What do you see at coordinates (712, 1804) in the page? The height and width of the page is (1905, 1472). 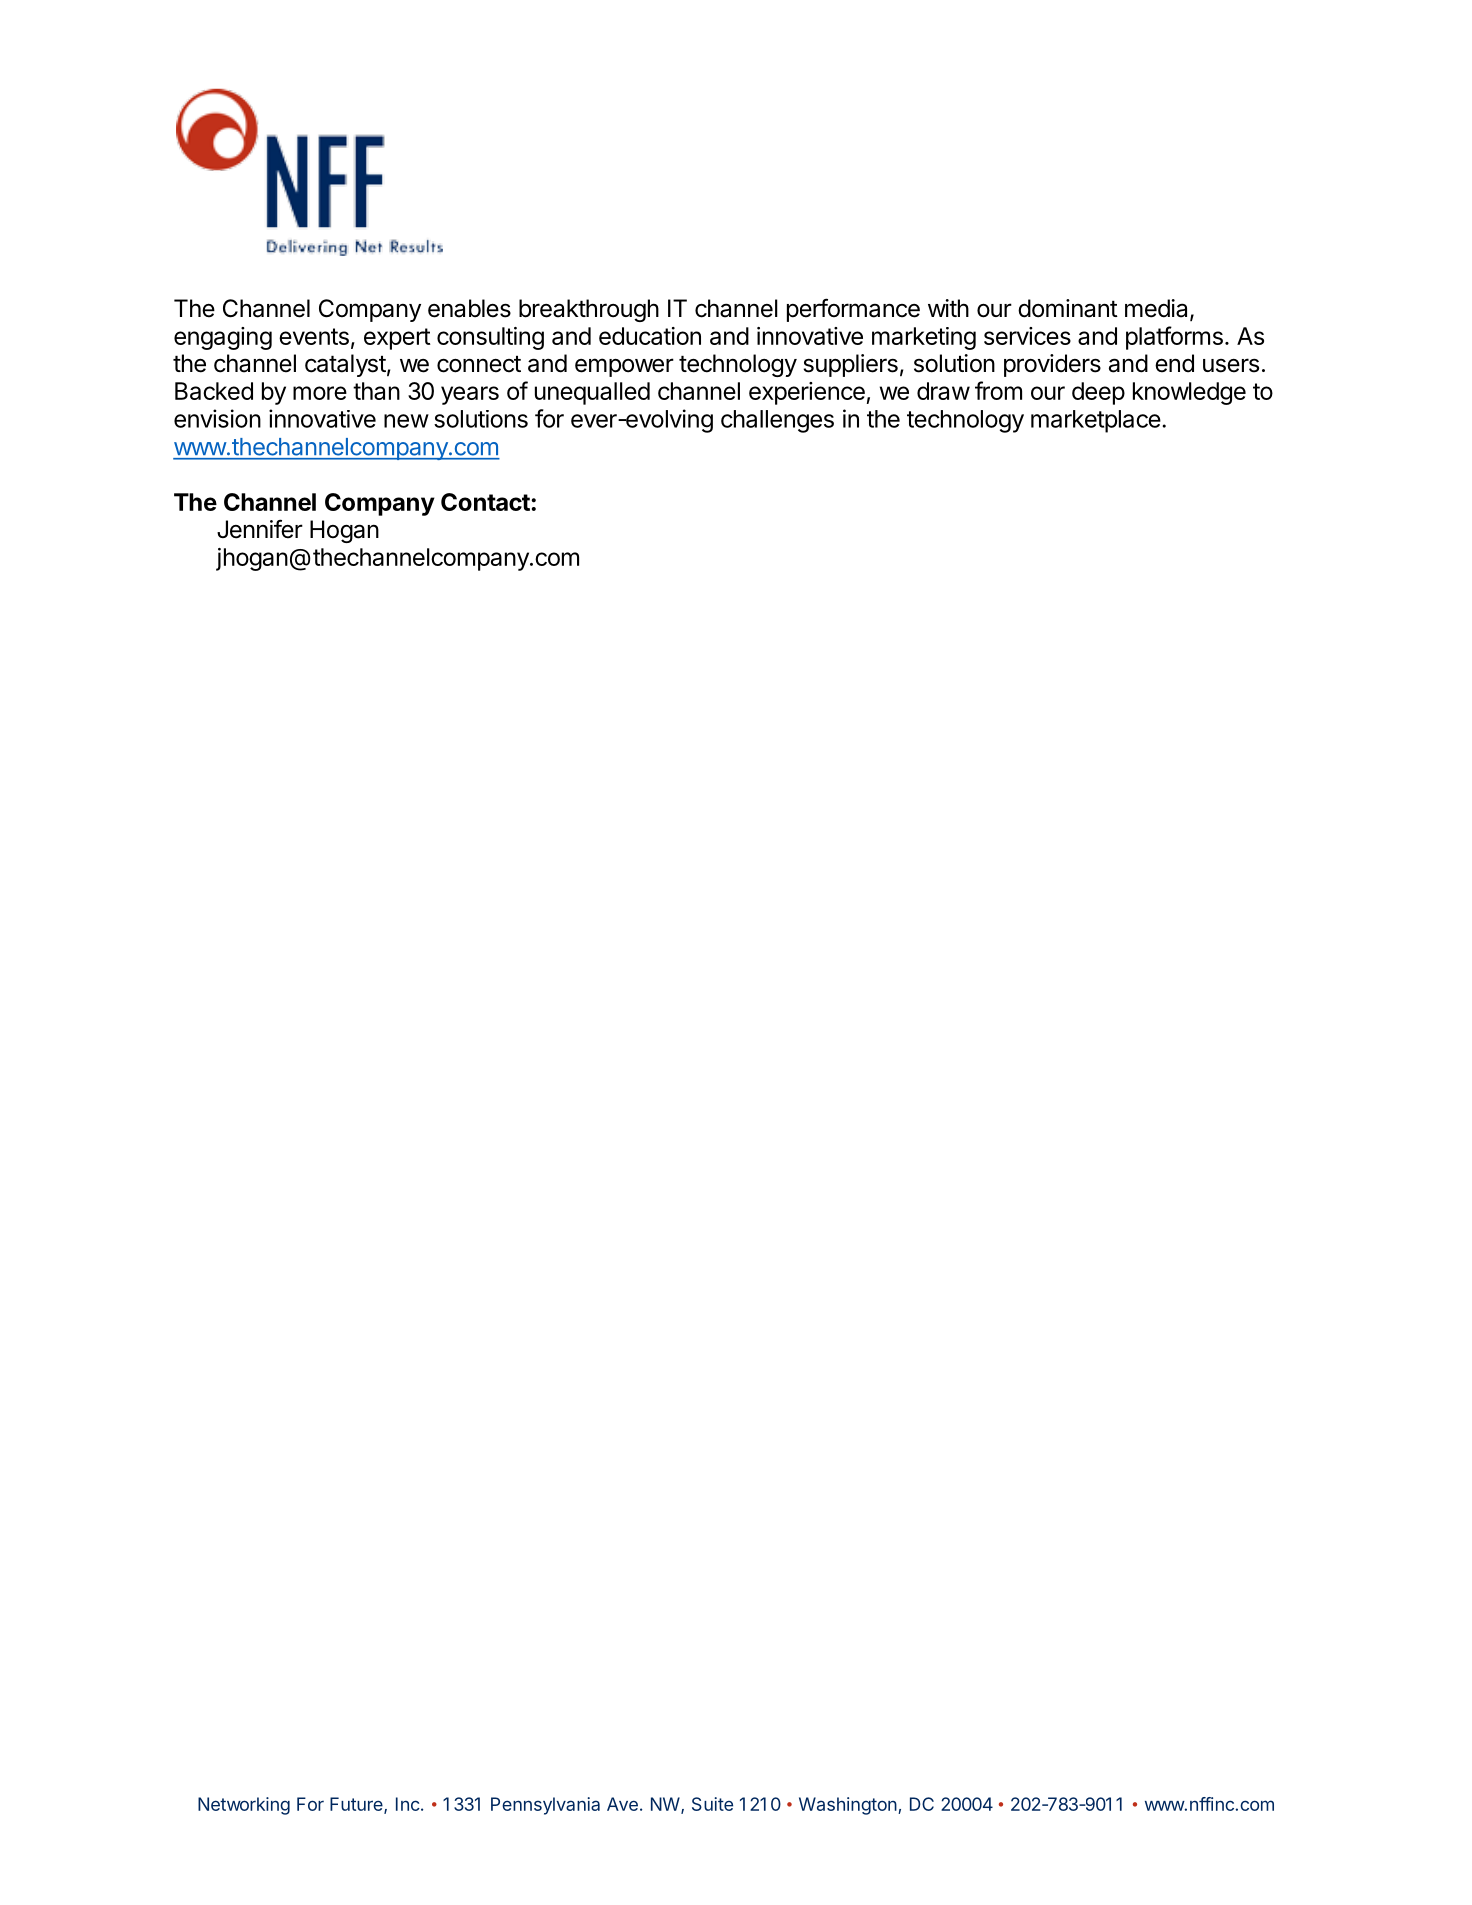 I see `Suite` at bounding box center [712, 1804].
